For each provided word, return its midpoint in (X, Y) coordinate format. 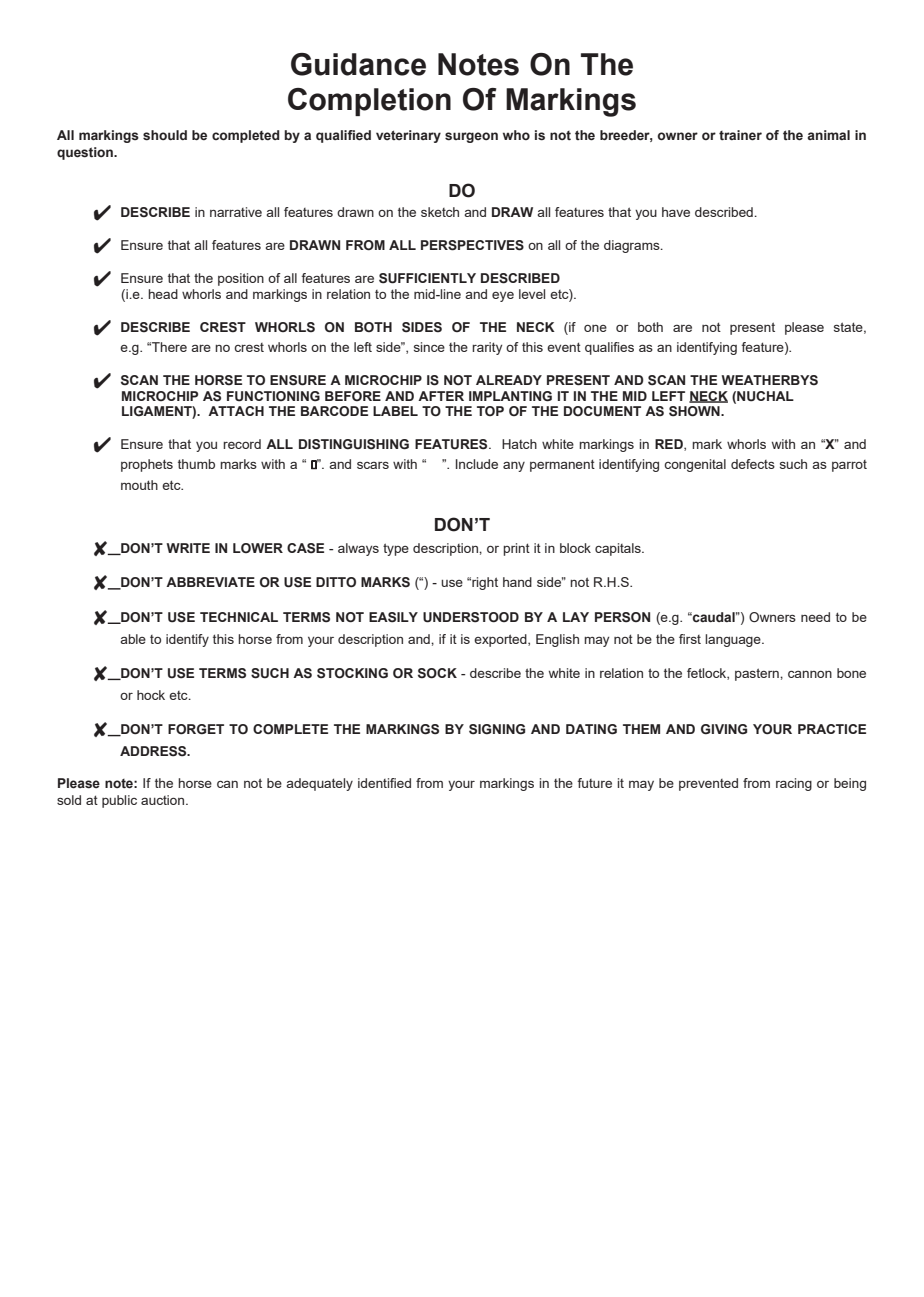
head (163, 294)
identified (384, 783)
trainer (740, 135)
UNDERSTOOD (471, 617)
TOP (490, 411)
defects (753, 464)
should (165, 135)
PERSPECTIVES (472, 245)
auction (164, 800)
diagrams (633, 246)
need (815, 617)
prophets (147, 465)
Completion (369, 102)
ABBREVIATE (210, 582)
